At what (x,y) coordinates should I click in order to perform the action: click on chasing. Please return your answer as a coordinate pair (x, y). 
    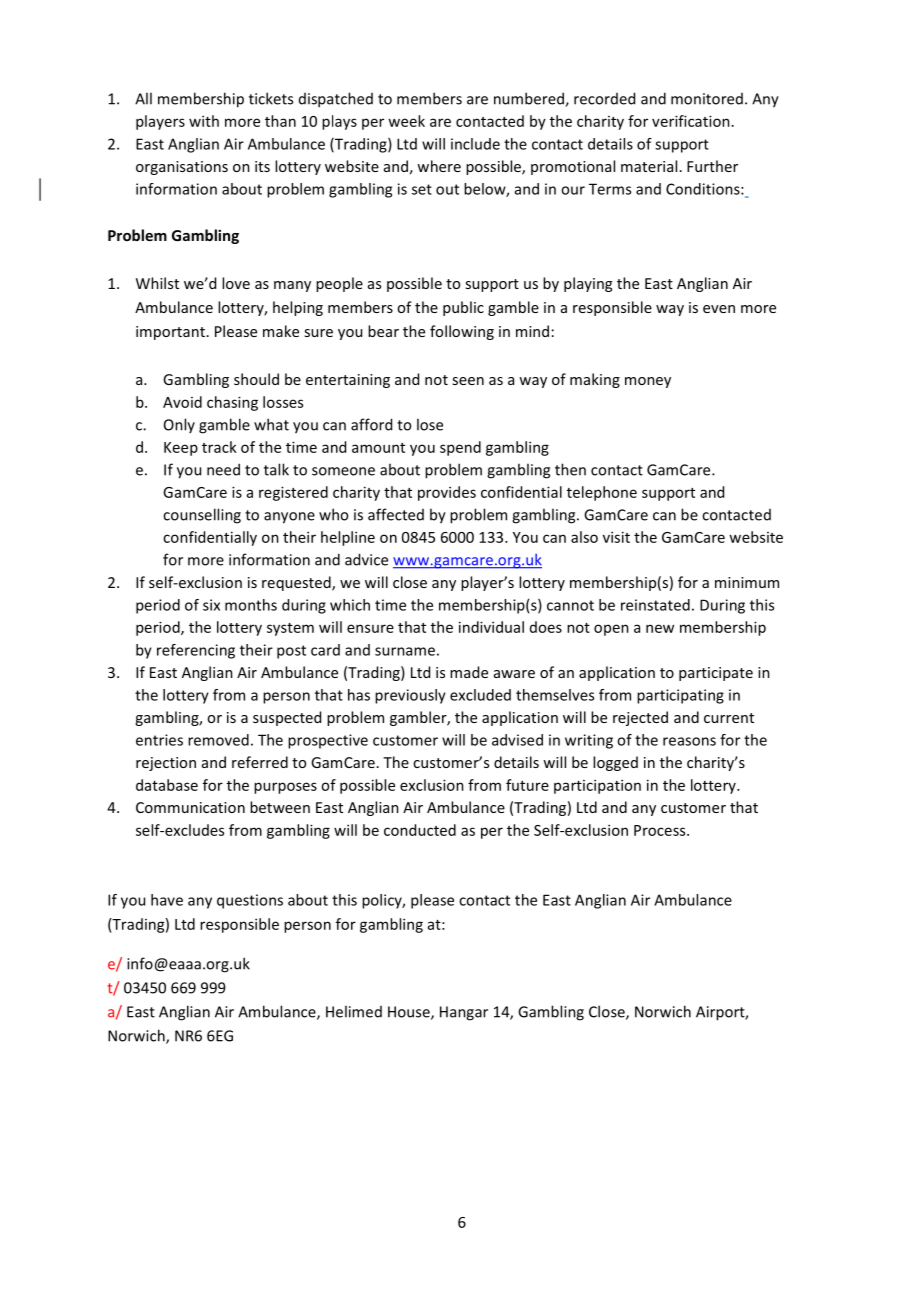
    Looking at the image, I should click on (232, 403).
